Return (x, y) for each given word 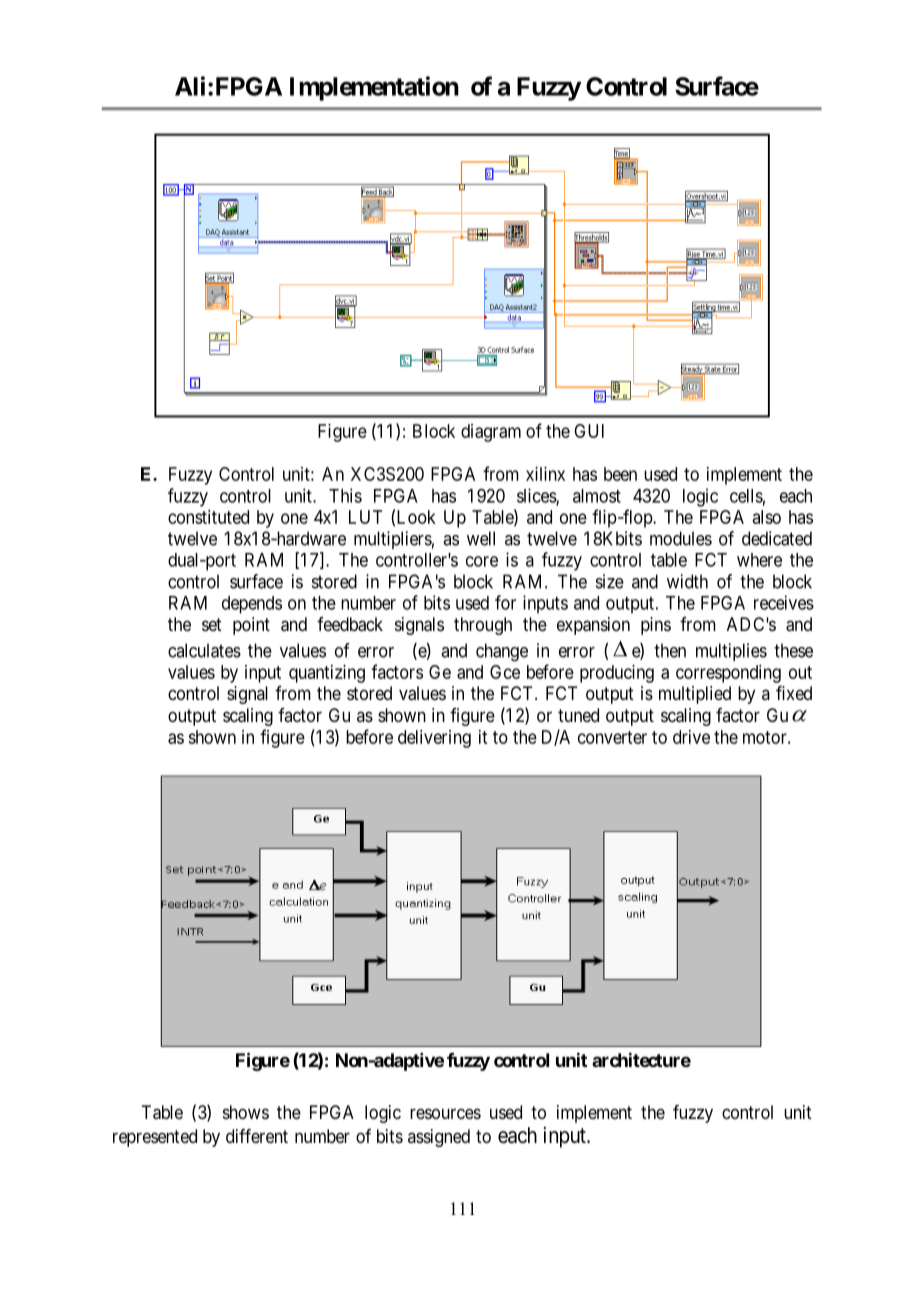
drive (691, 737)
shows (246, 1112)
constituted (208, 517)
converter (612, 737)
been (620, 474)
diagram (491, 433)
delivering (434, 739)
